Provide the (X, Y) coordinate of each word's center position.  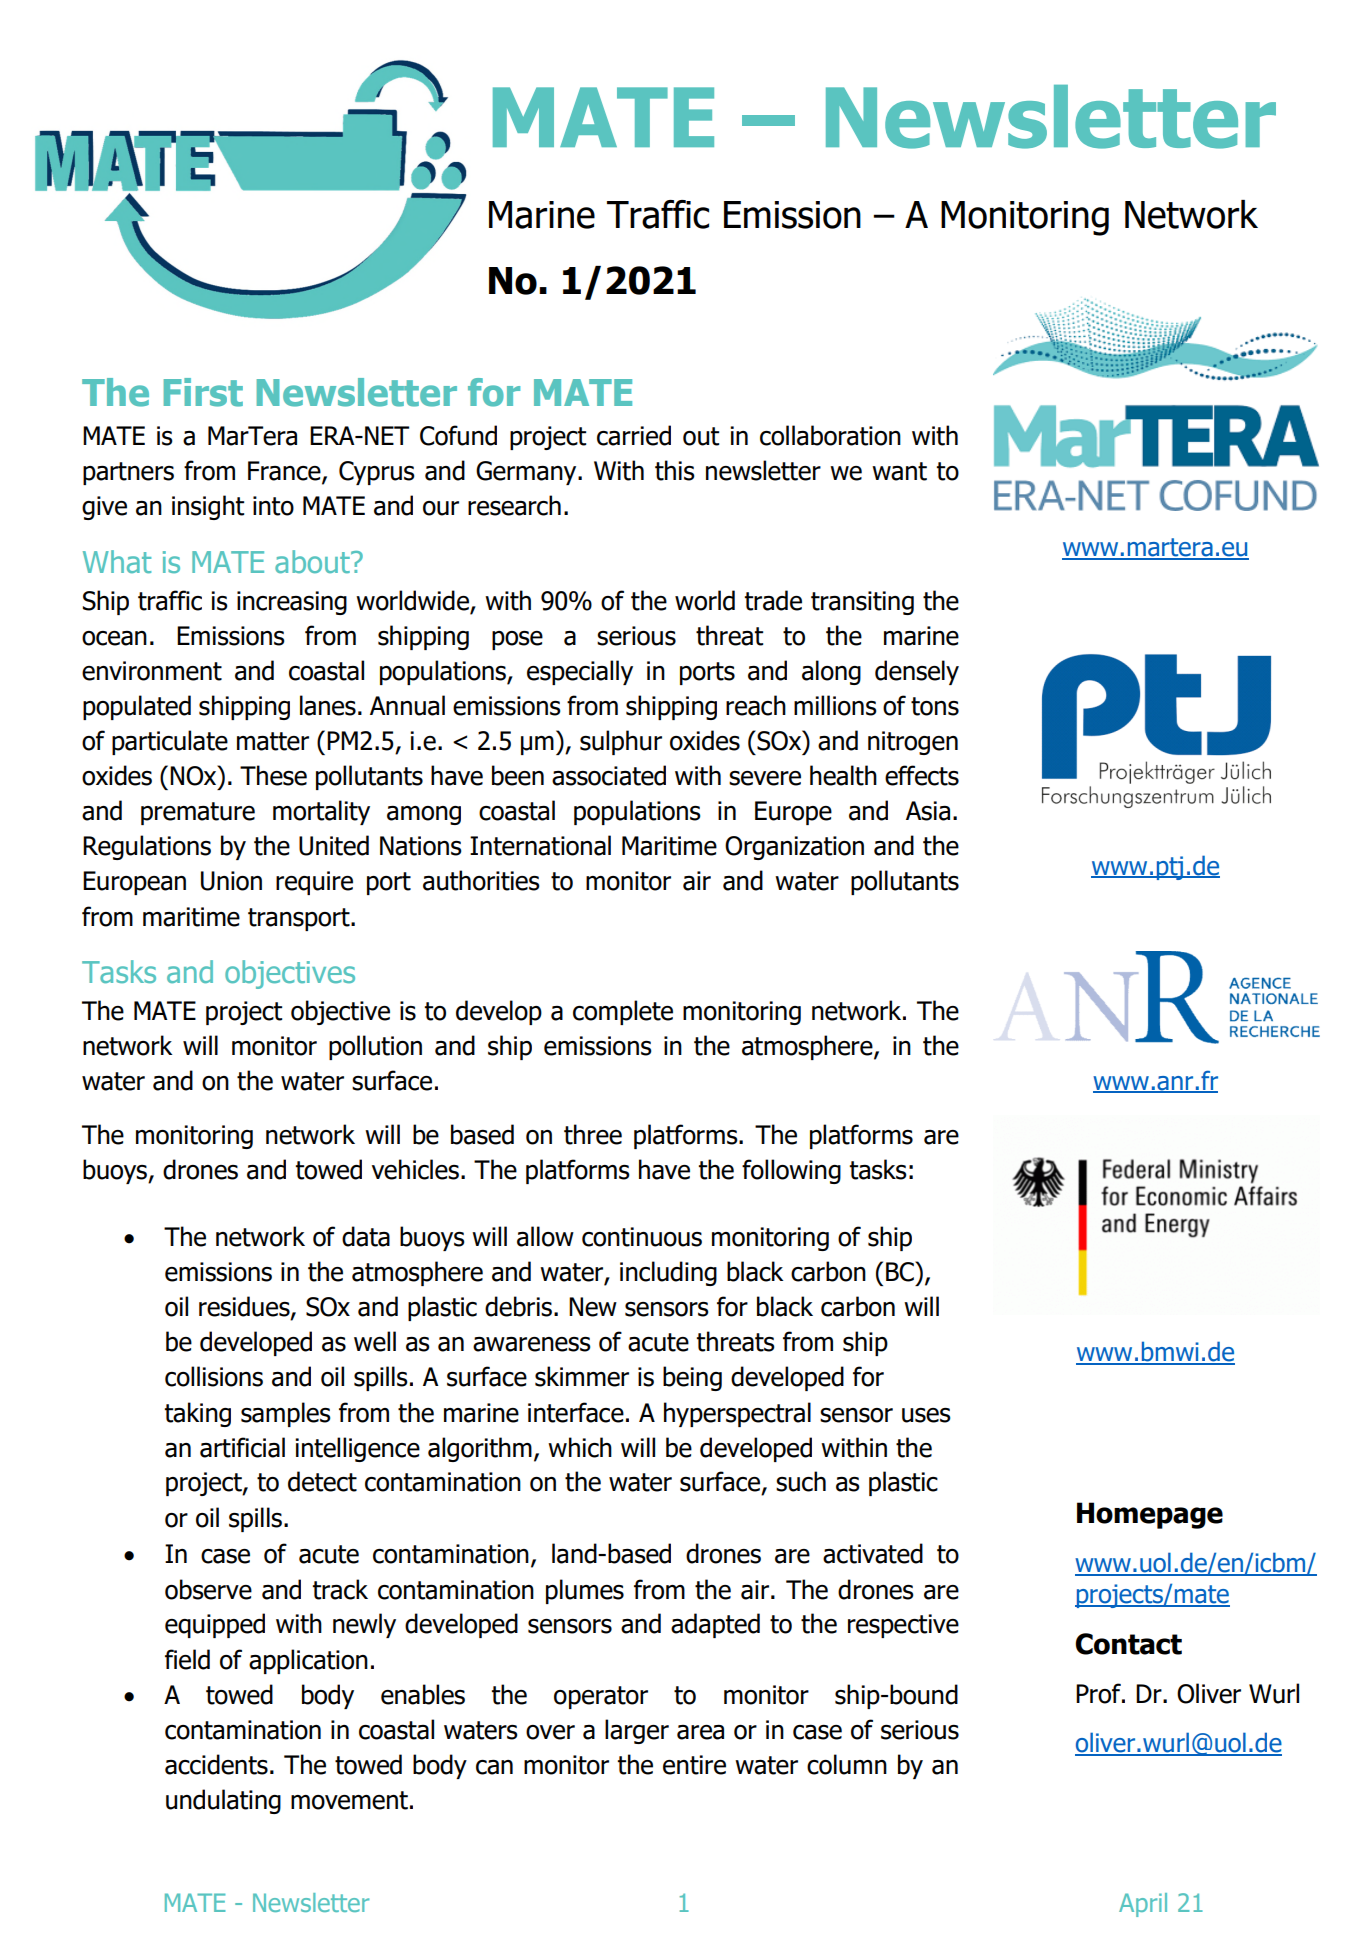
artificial (242, 1447)
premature (198, 813)
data (366, 1236)
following (791, 1171)
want (899, 471)
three (593, 1134)
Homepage (1150, 1515)
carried (634, 435)
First (203, 392)
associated (609, 775)
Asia (928, 811)
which (580, 1447)
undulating (223, 1801)
